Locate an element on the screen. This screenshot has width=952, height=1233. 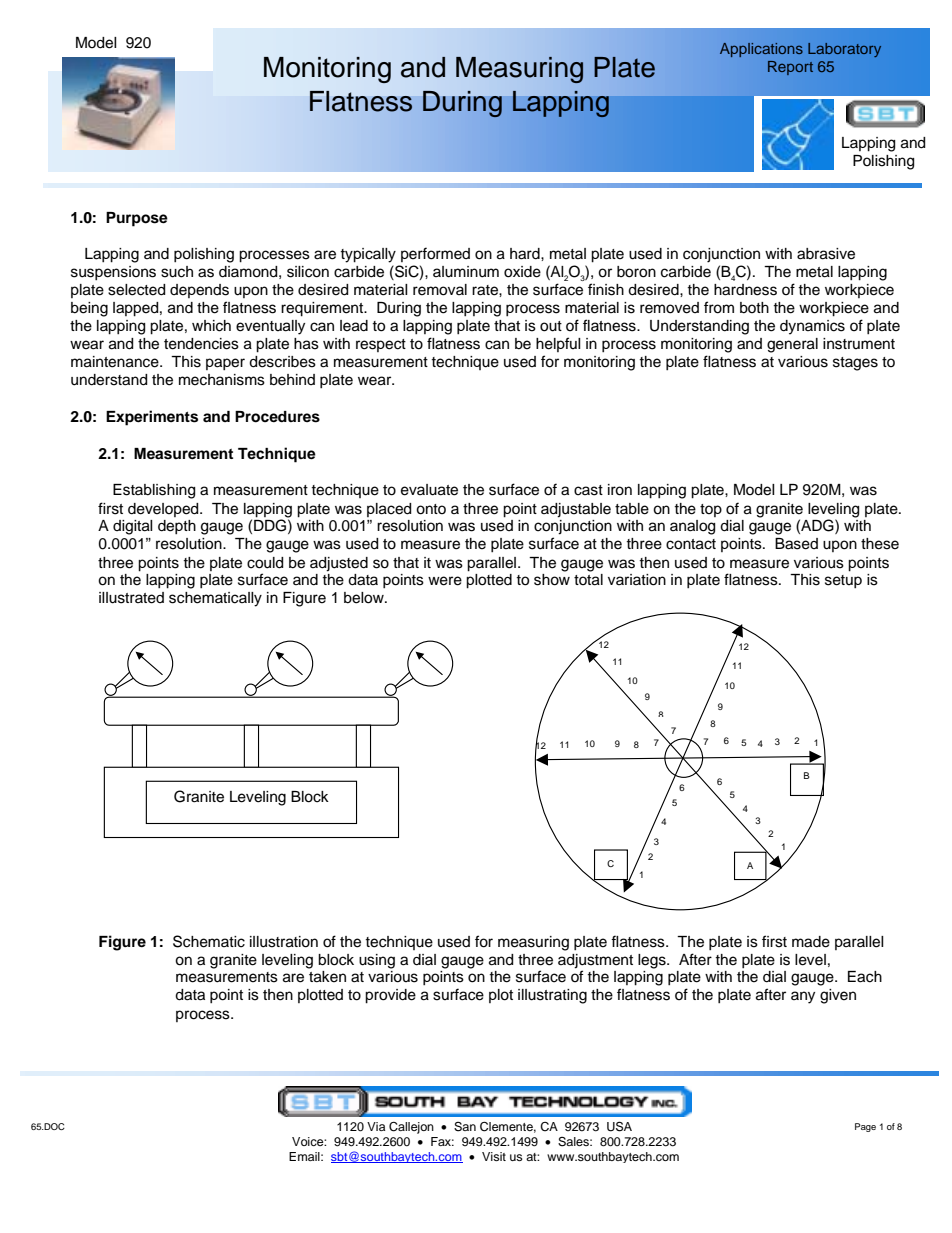
Page is located at coordinates (865, 1127).
